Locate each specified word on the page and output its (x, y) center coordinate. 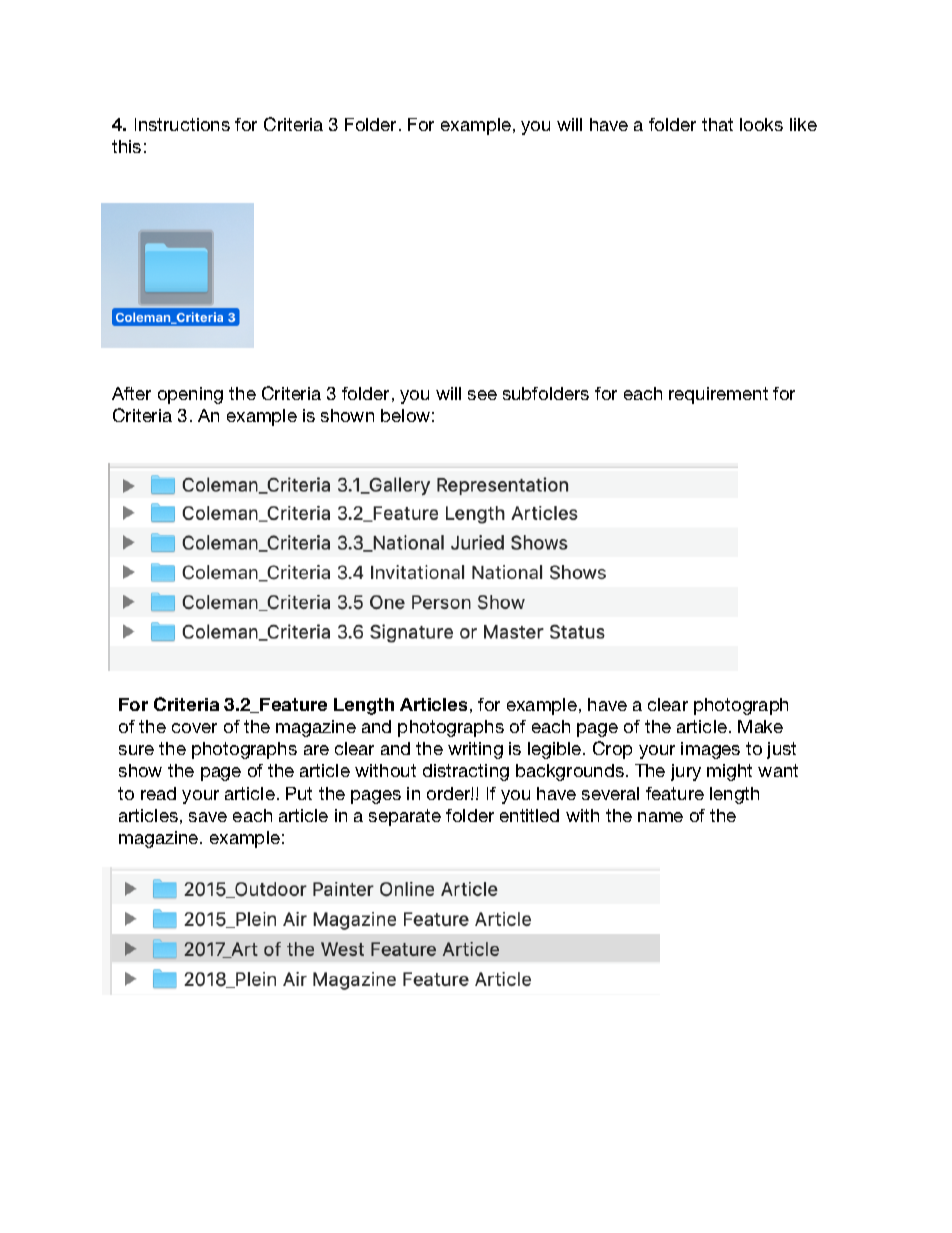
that (717, 124)
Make (760, 726)
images (710, 750)
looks (761, 124)
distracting (466, 772)
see (482, 395)
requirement (718, 395)
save (208, 817)
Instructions (182, 124)
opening (190, 395)
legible (556, 750)
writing (475, 750)
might (729, 772)
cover (194, 728)
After (131, 393)
